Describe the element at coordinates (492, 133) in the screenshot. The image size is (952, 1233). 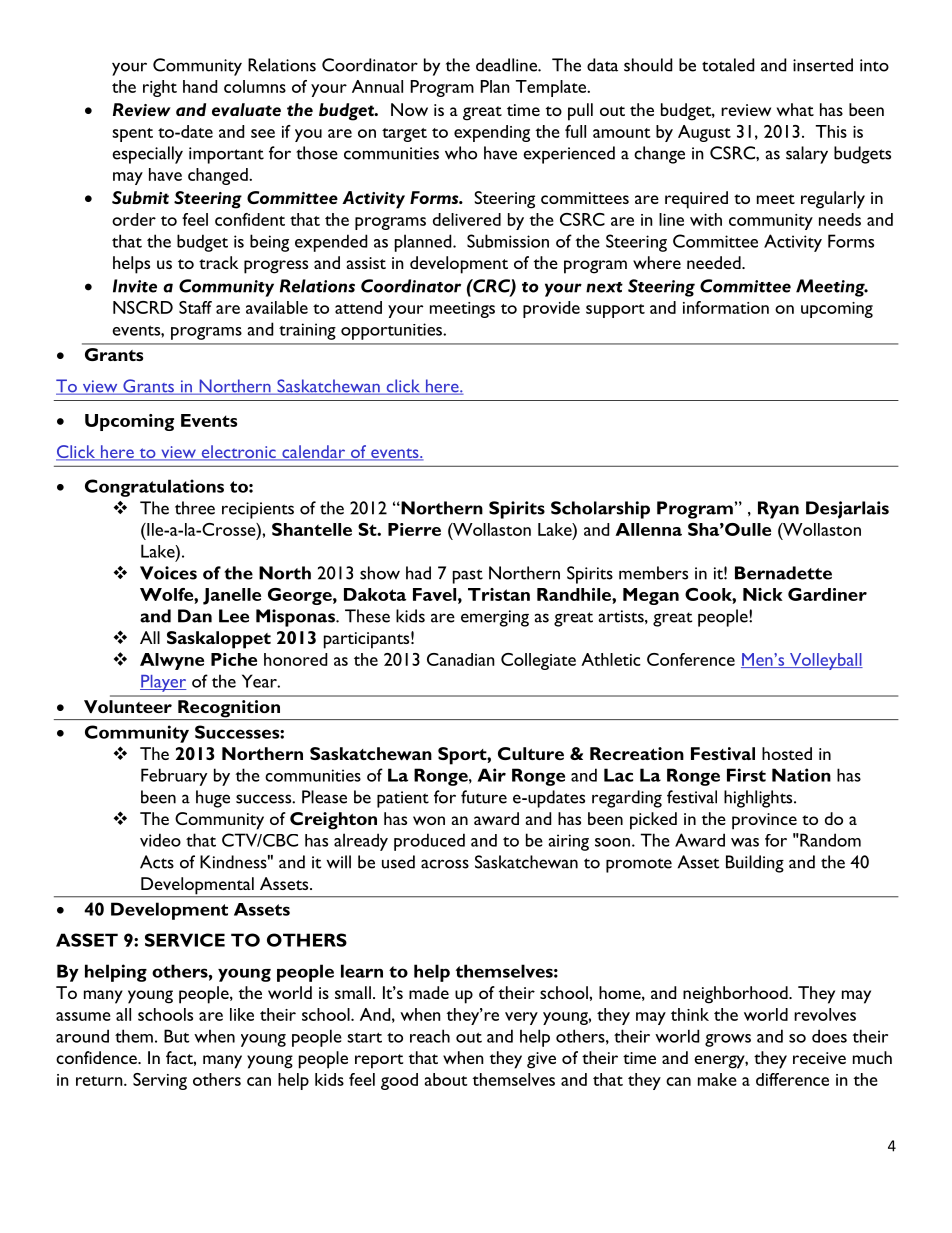
I see `expending` at that location.
